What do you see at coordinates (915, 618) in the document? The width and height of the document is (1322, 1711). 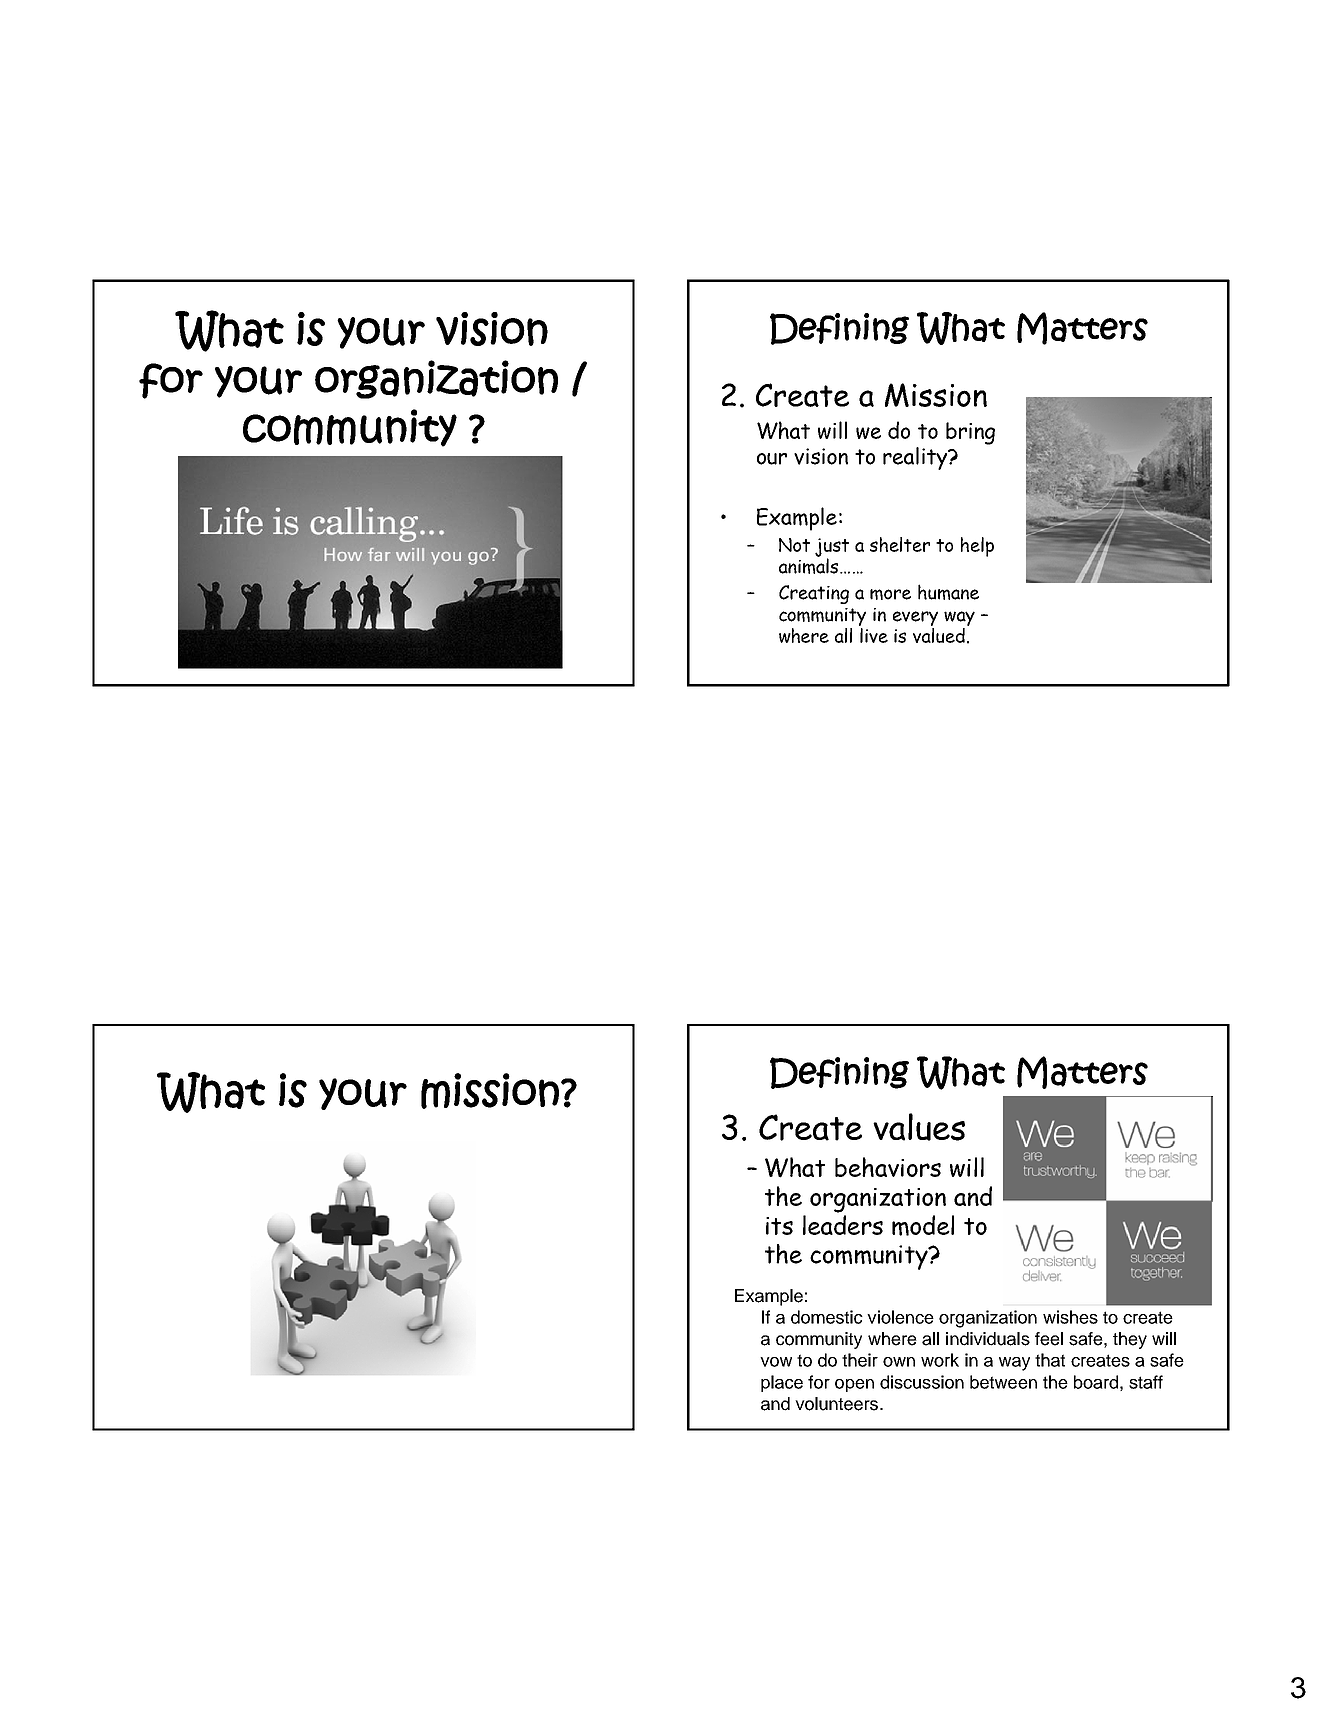 I see `every` at bounding box center [915, 618].
